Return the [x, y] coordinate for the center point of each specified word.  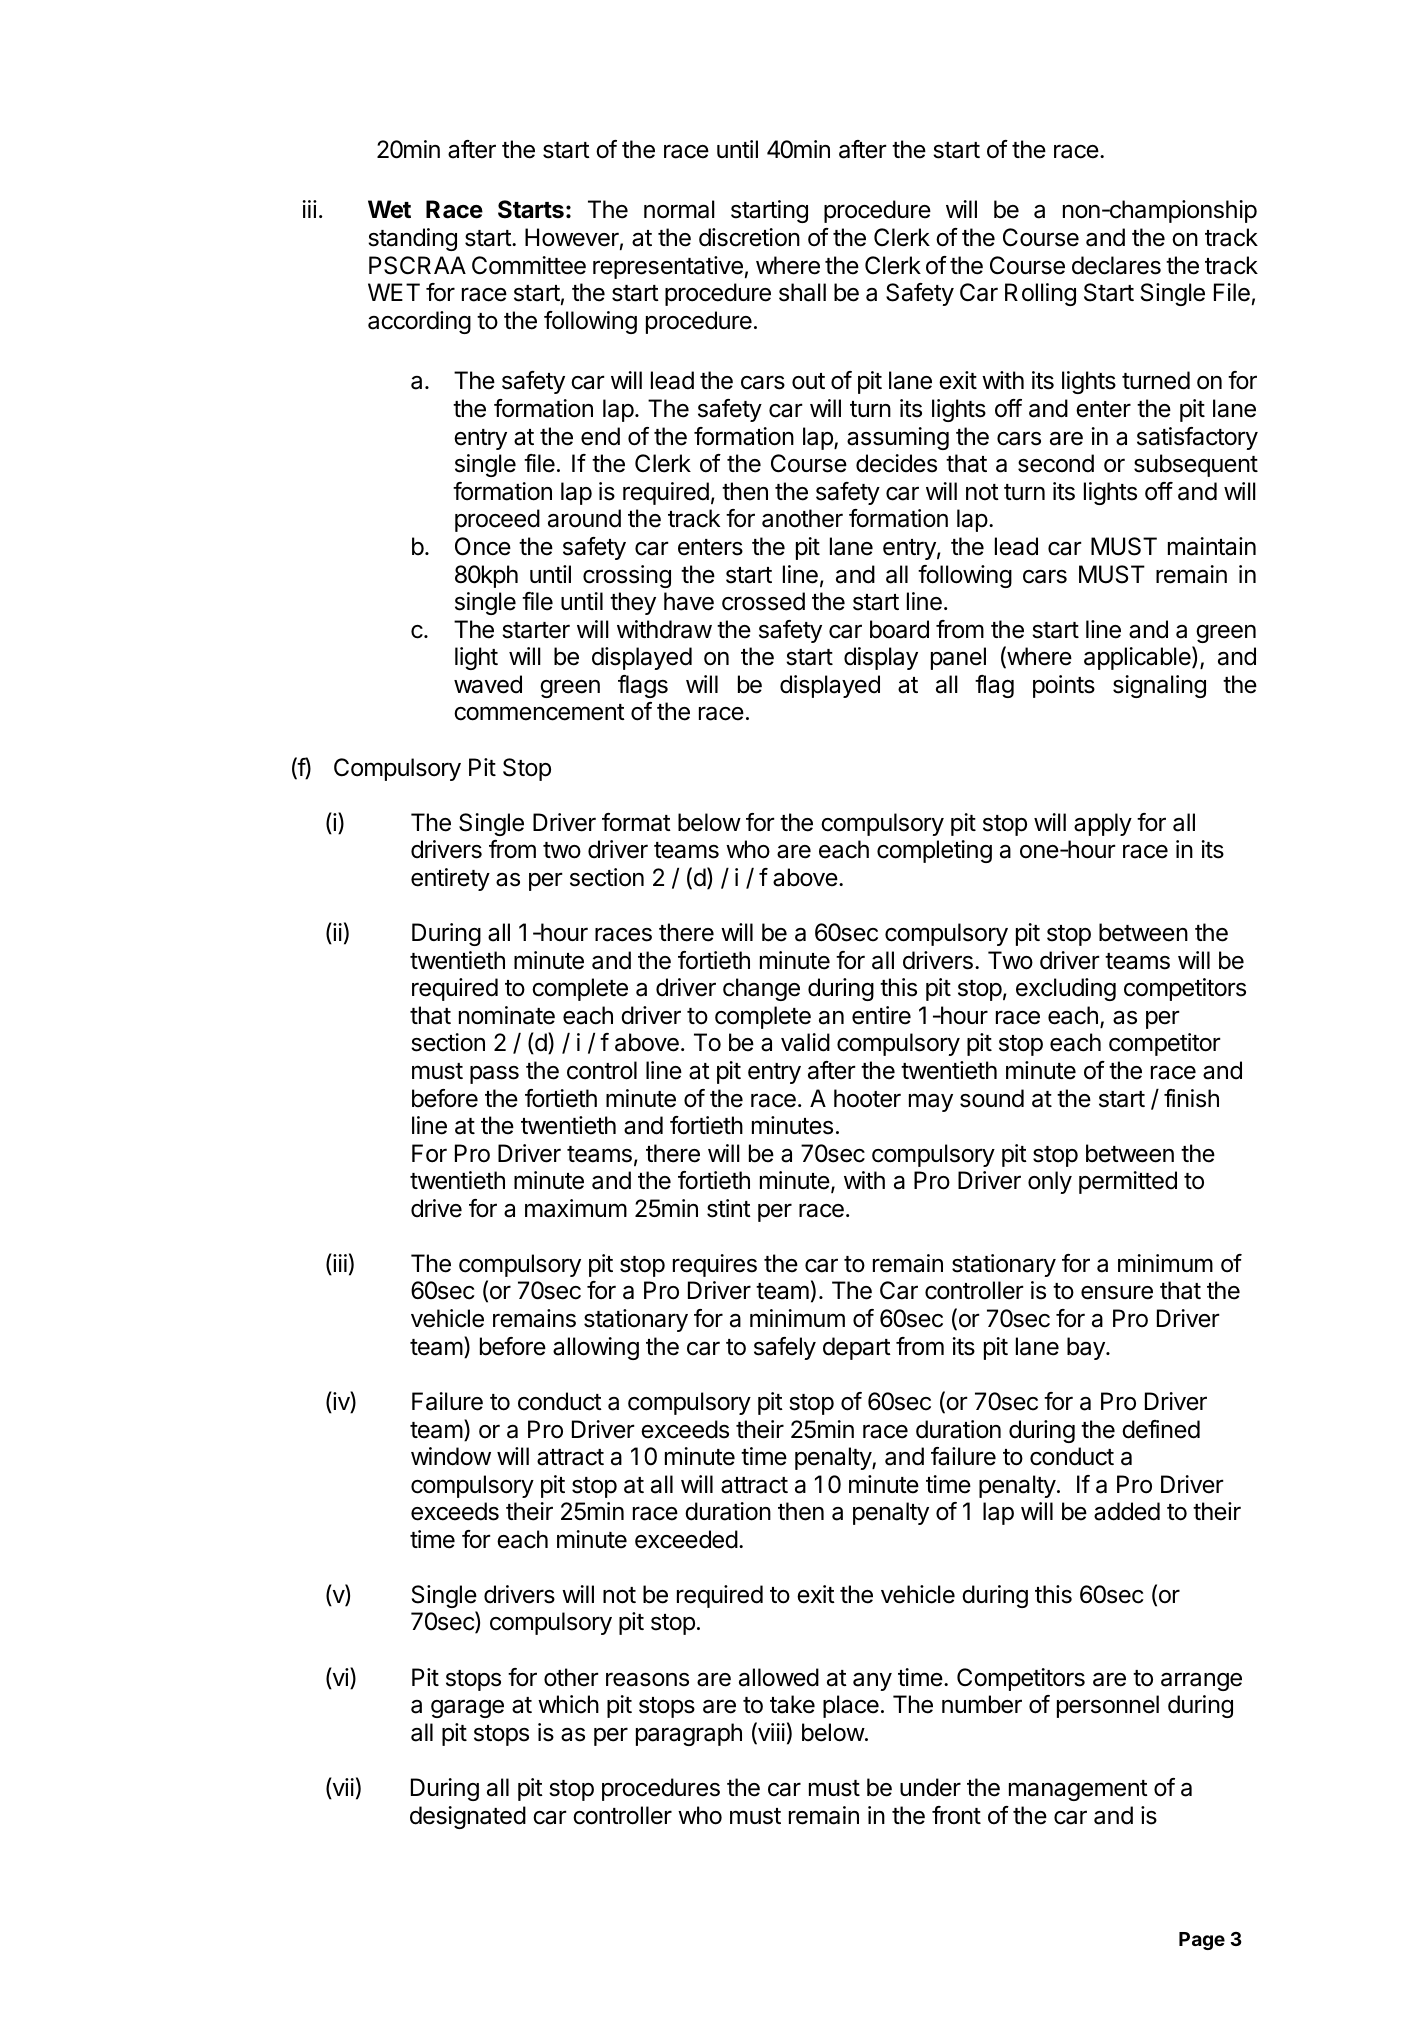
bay [1087, 1348]
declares [1116, 265]
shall [802, 292]
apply [1103, 824]
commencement [539, 712]
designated [468, 1817]
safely [785, 1348]
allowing [596, 1348]
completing [934, 851]
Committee [529, 265]
